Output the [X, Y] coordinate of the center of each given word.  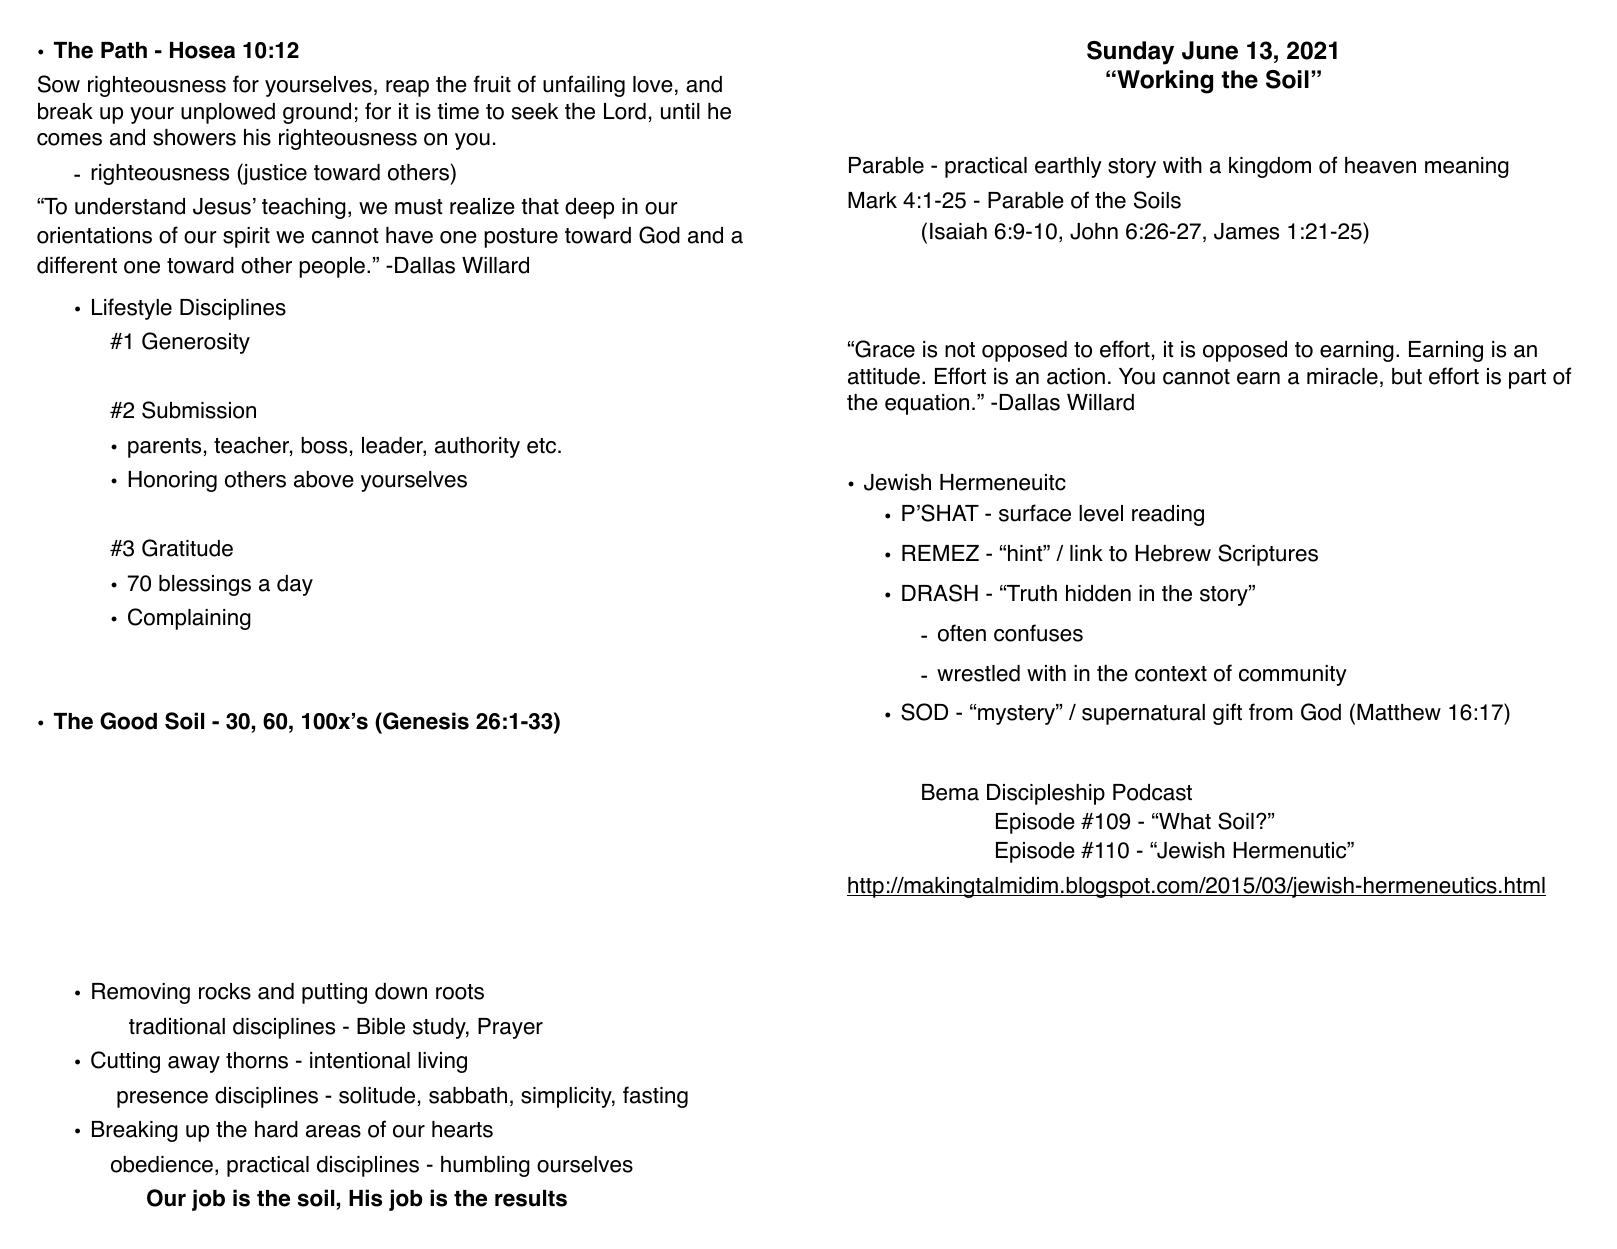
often [962, 633]
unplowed [228, 113]
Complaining [189, 619]
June [1210, 50]
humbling [485, 1166]
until [680, 111]
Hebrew [1173, 553]
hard [276, 1129]
